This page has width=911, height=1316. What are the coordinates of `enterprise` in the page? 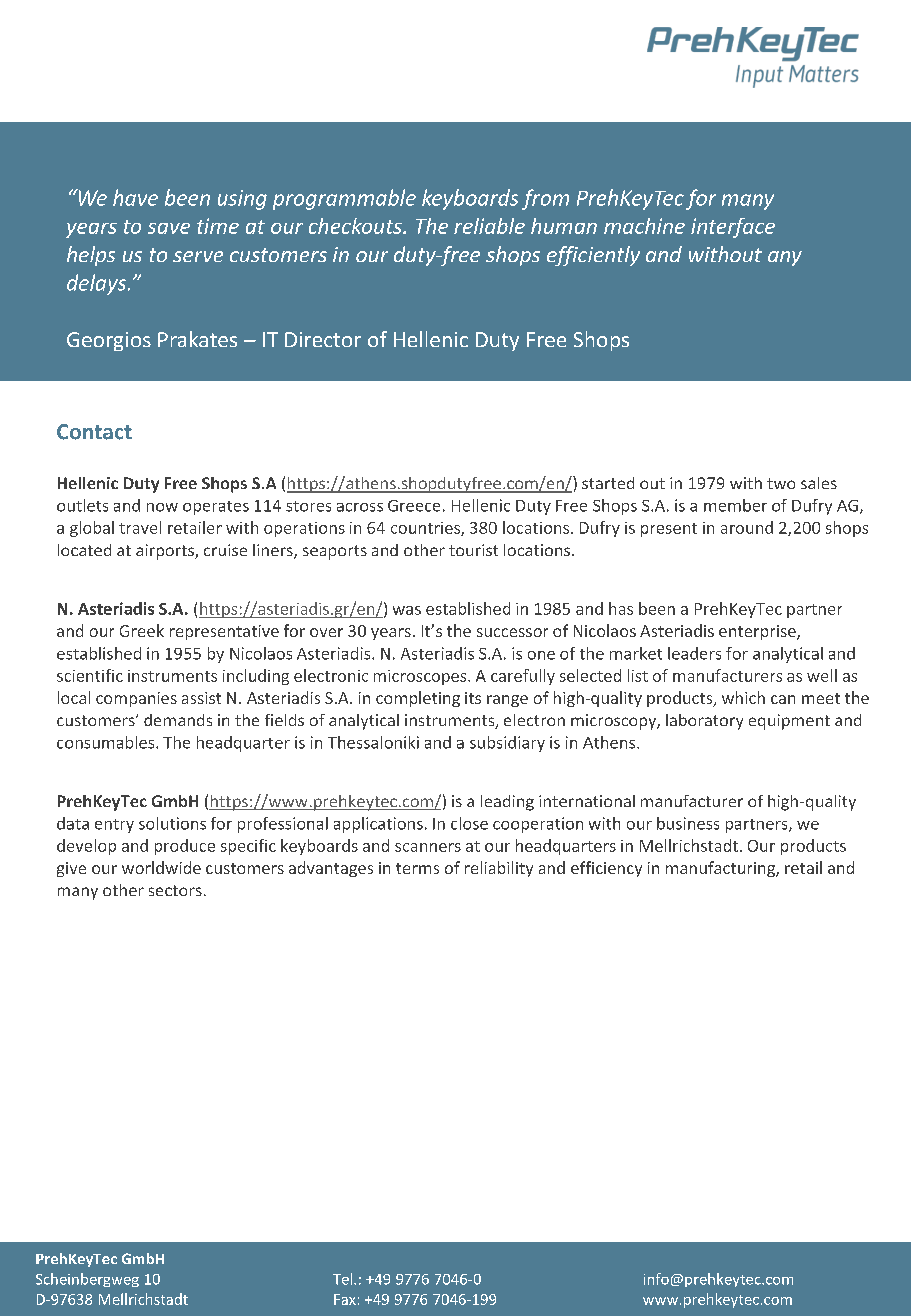 It's located at (758, 632).
